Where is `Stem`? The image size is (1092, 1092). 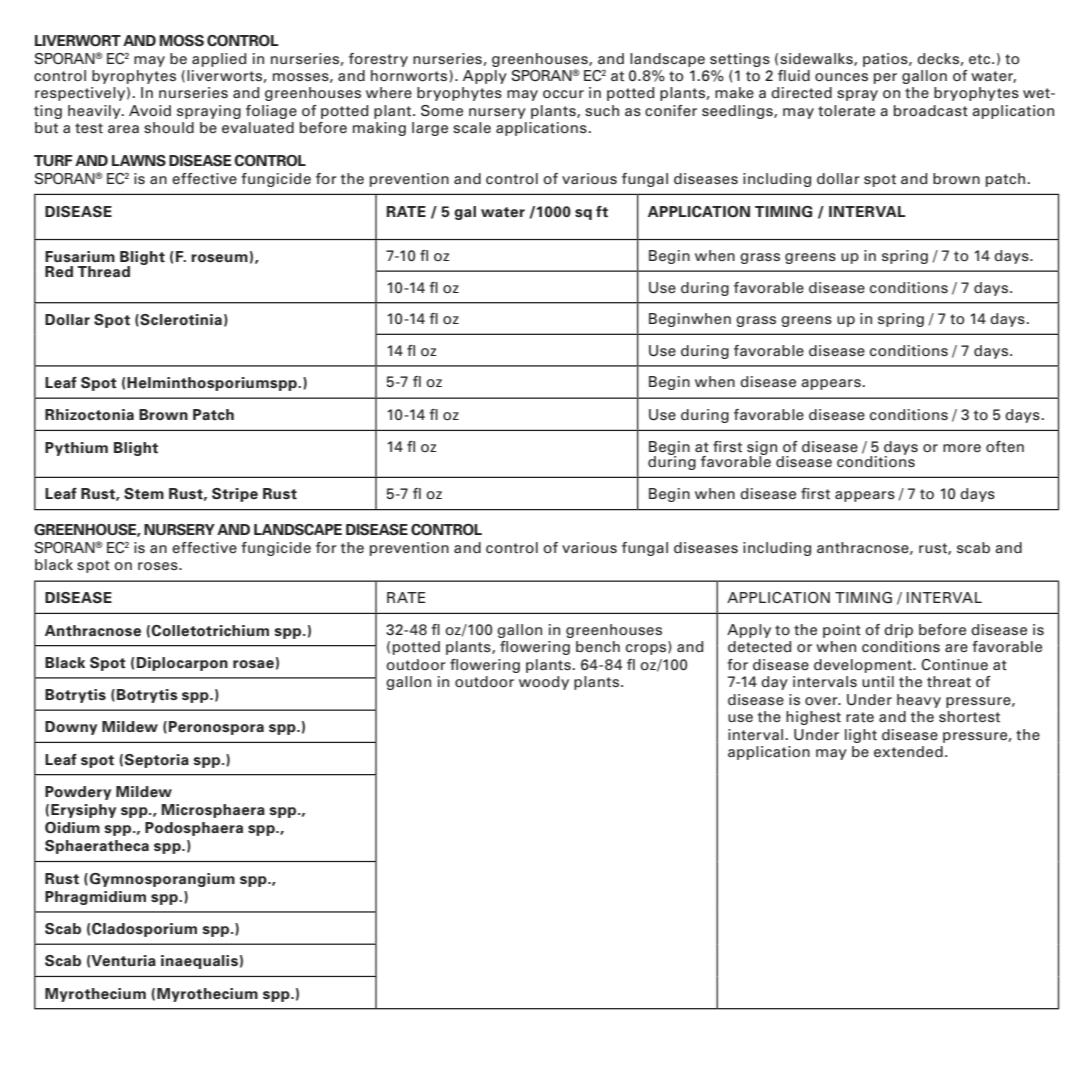 Stem is located at coordinates (144, 494).
